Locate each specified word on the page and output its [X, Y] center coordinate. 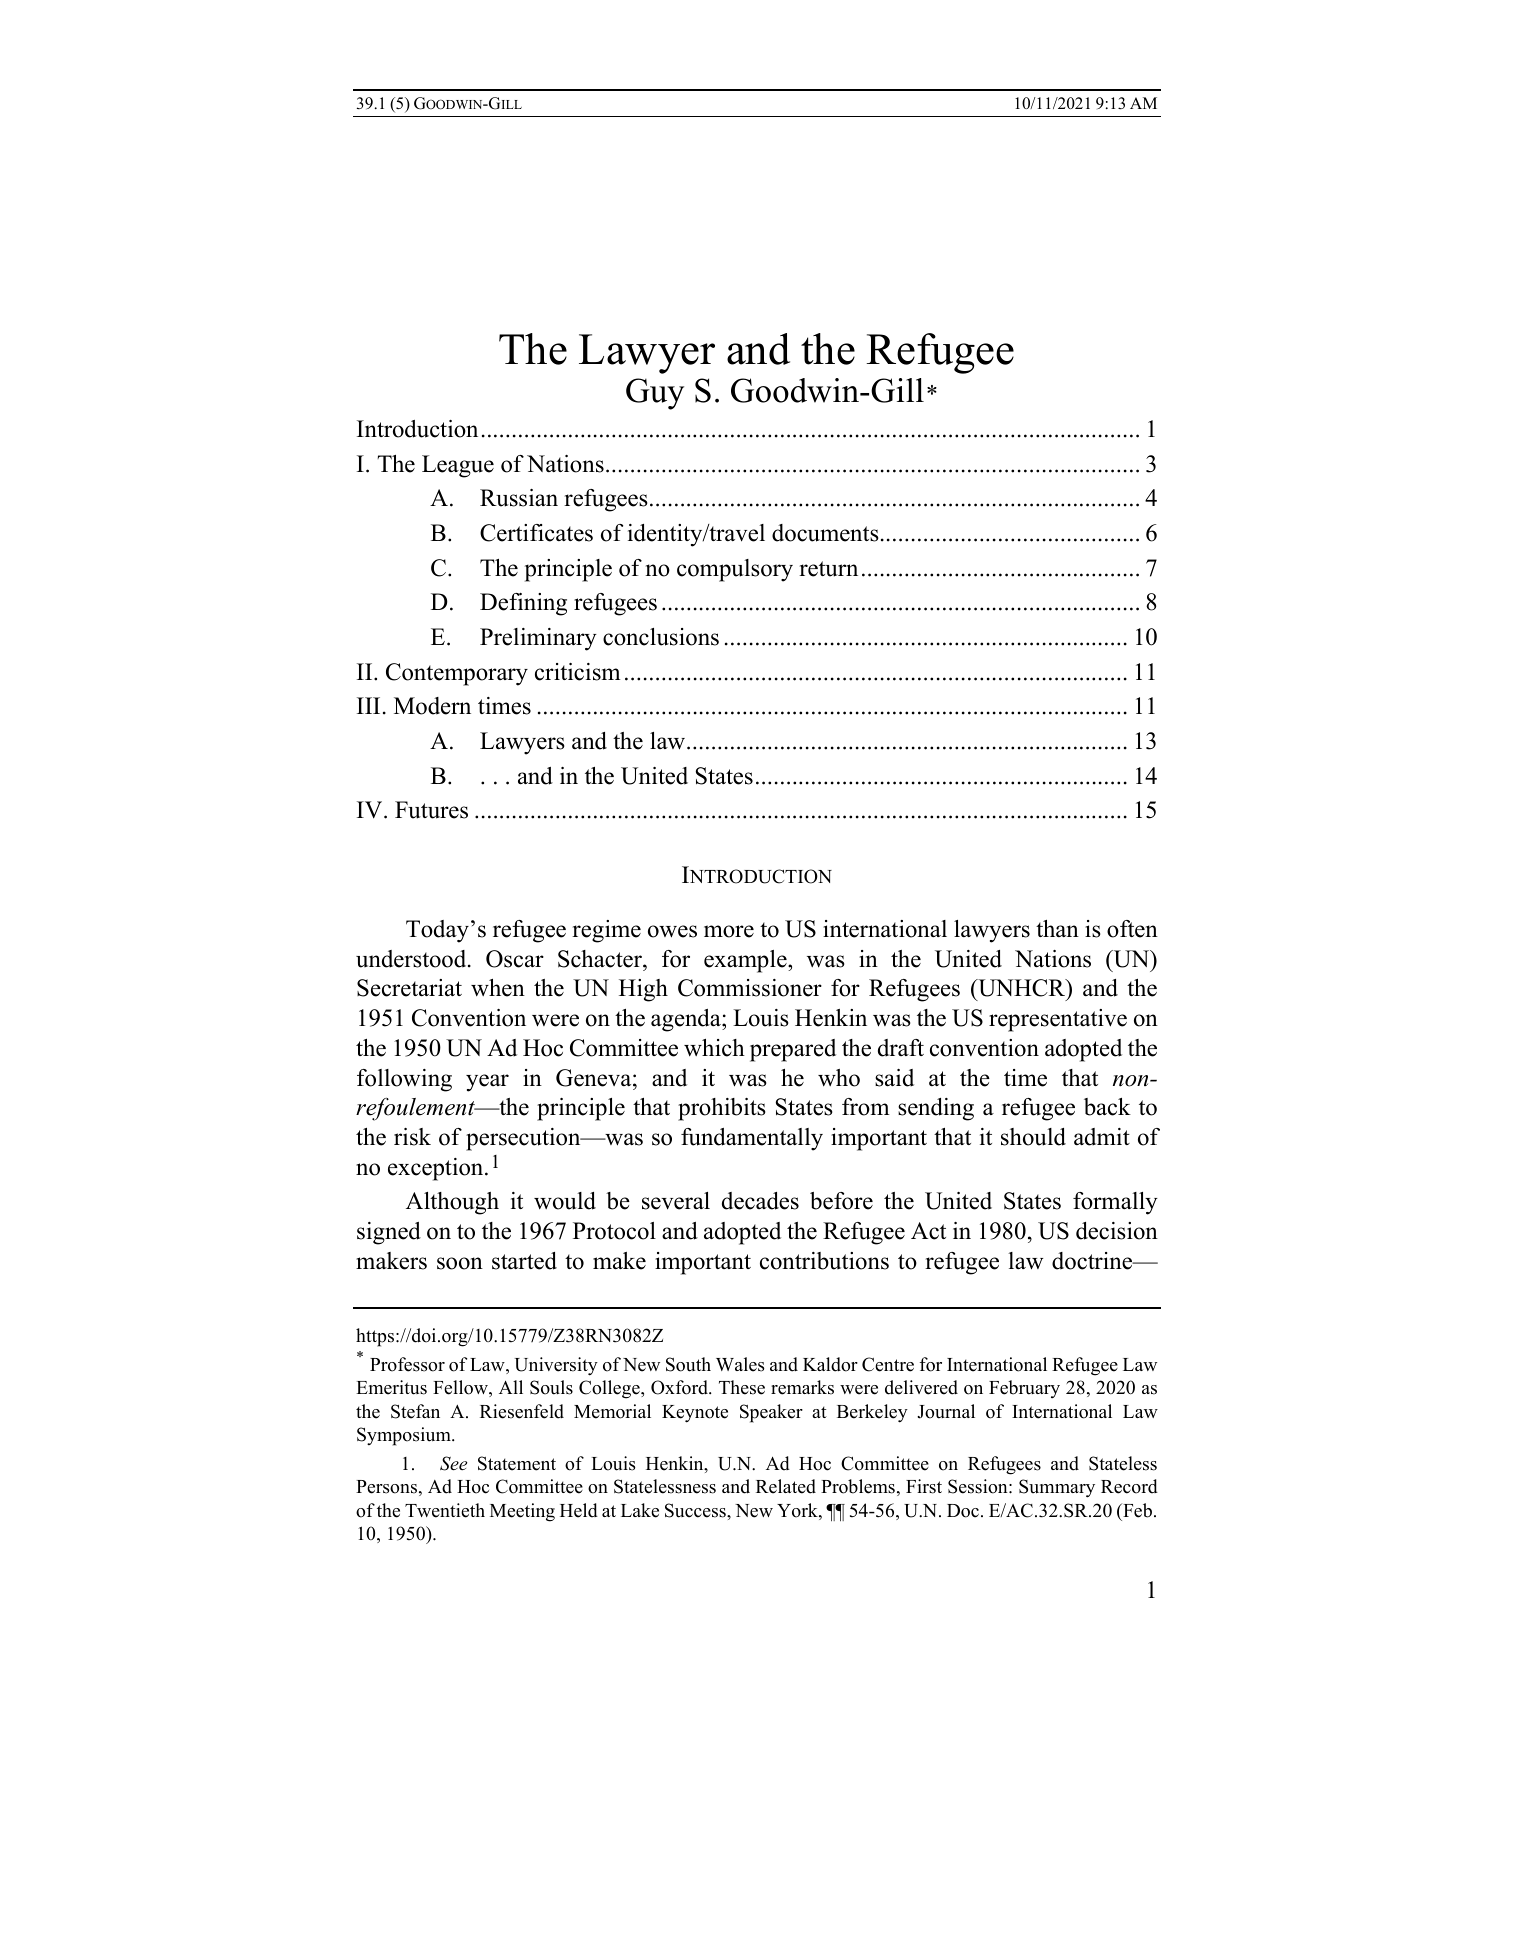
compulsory [735, 570]
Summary [1057, 1488]
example [746, 961]
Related [786, 1486]
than [1057, 928]
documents [825, 533]
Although [452, 1203]
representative [1058, 1020]
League [458, 466]
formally [1115, 1203]
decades [760, 1201]
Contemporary [457, 674]
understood [412, 959]
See [453, 1463]
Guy [655, 394]
